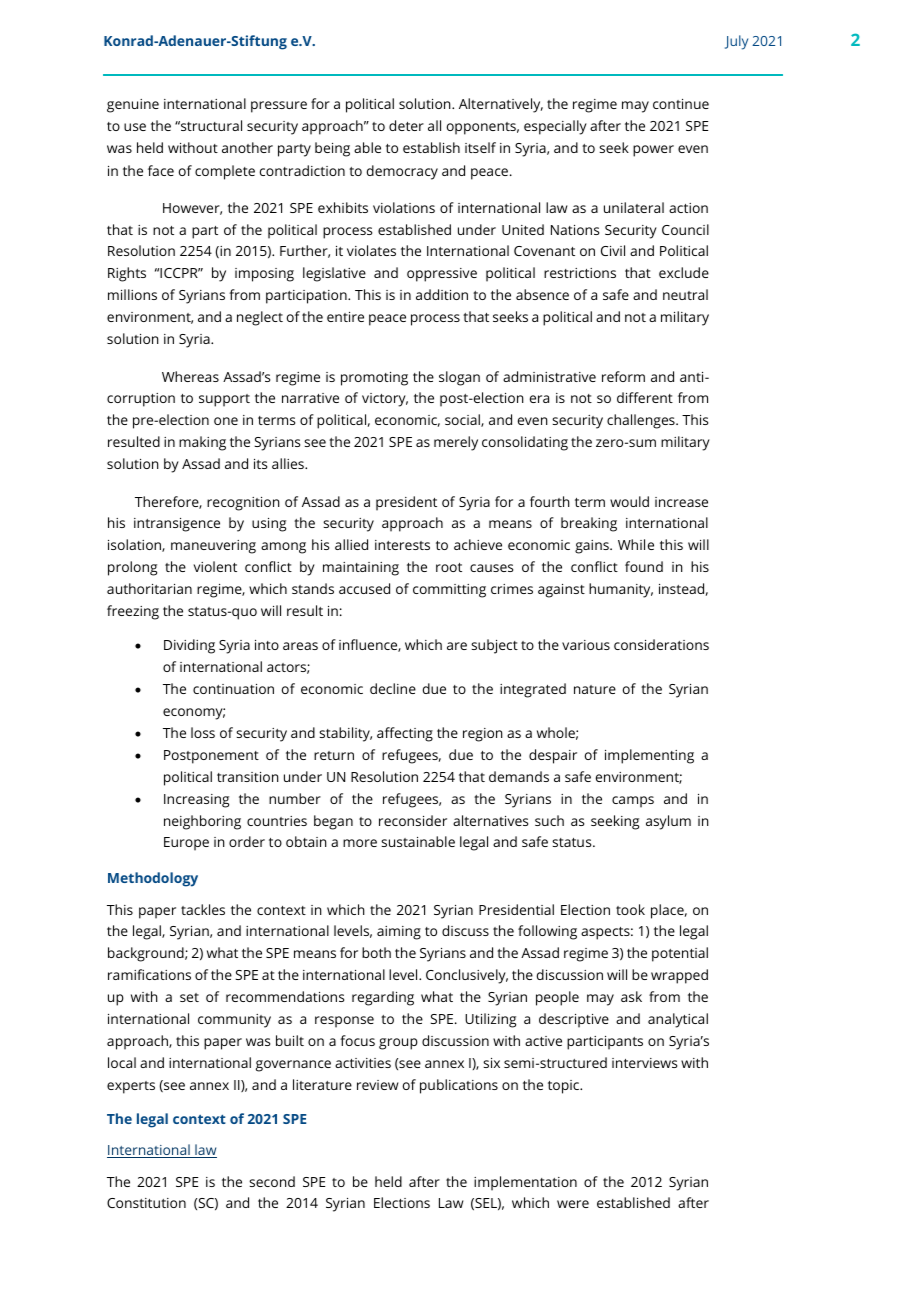 Image resolution: width=924 pixels, height=1308 pixels. What do you see at coordinates (202, 443) in the screenshot?
I see `making` at bounding box center [202, 443].
